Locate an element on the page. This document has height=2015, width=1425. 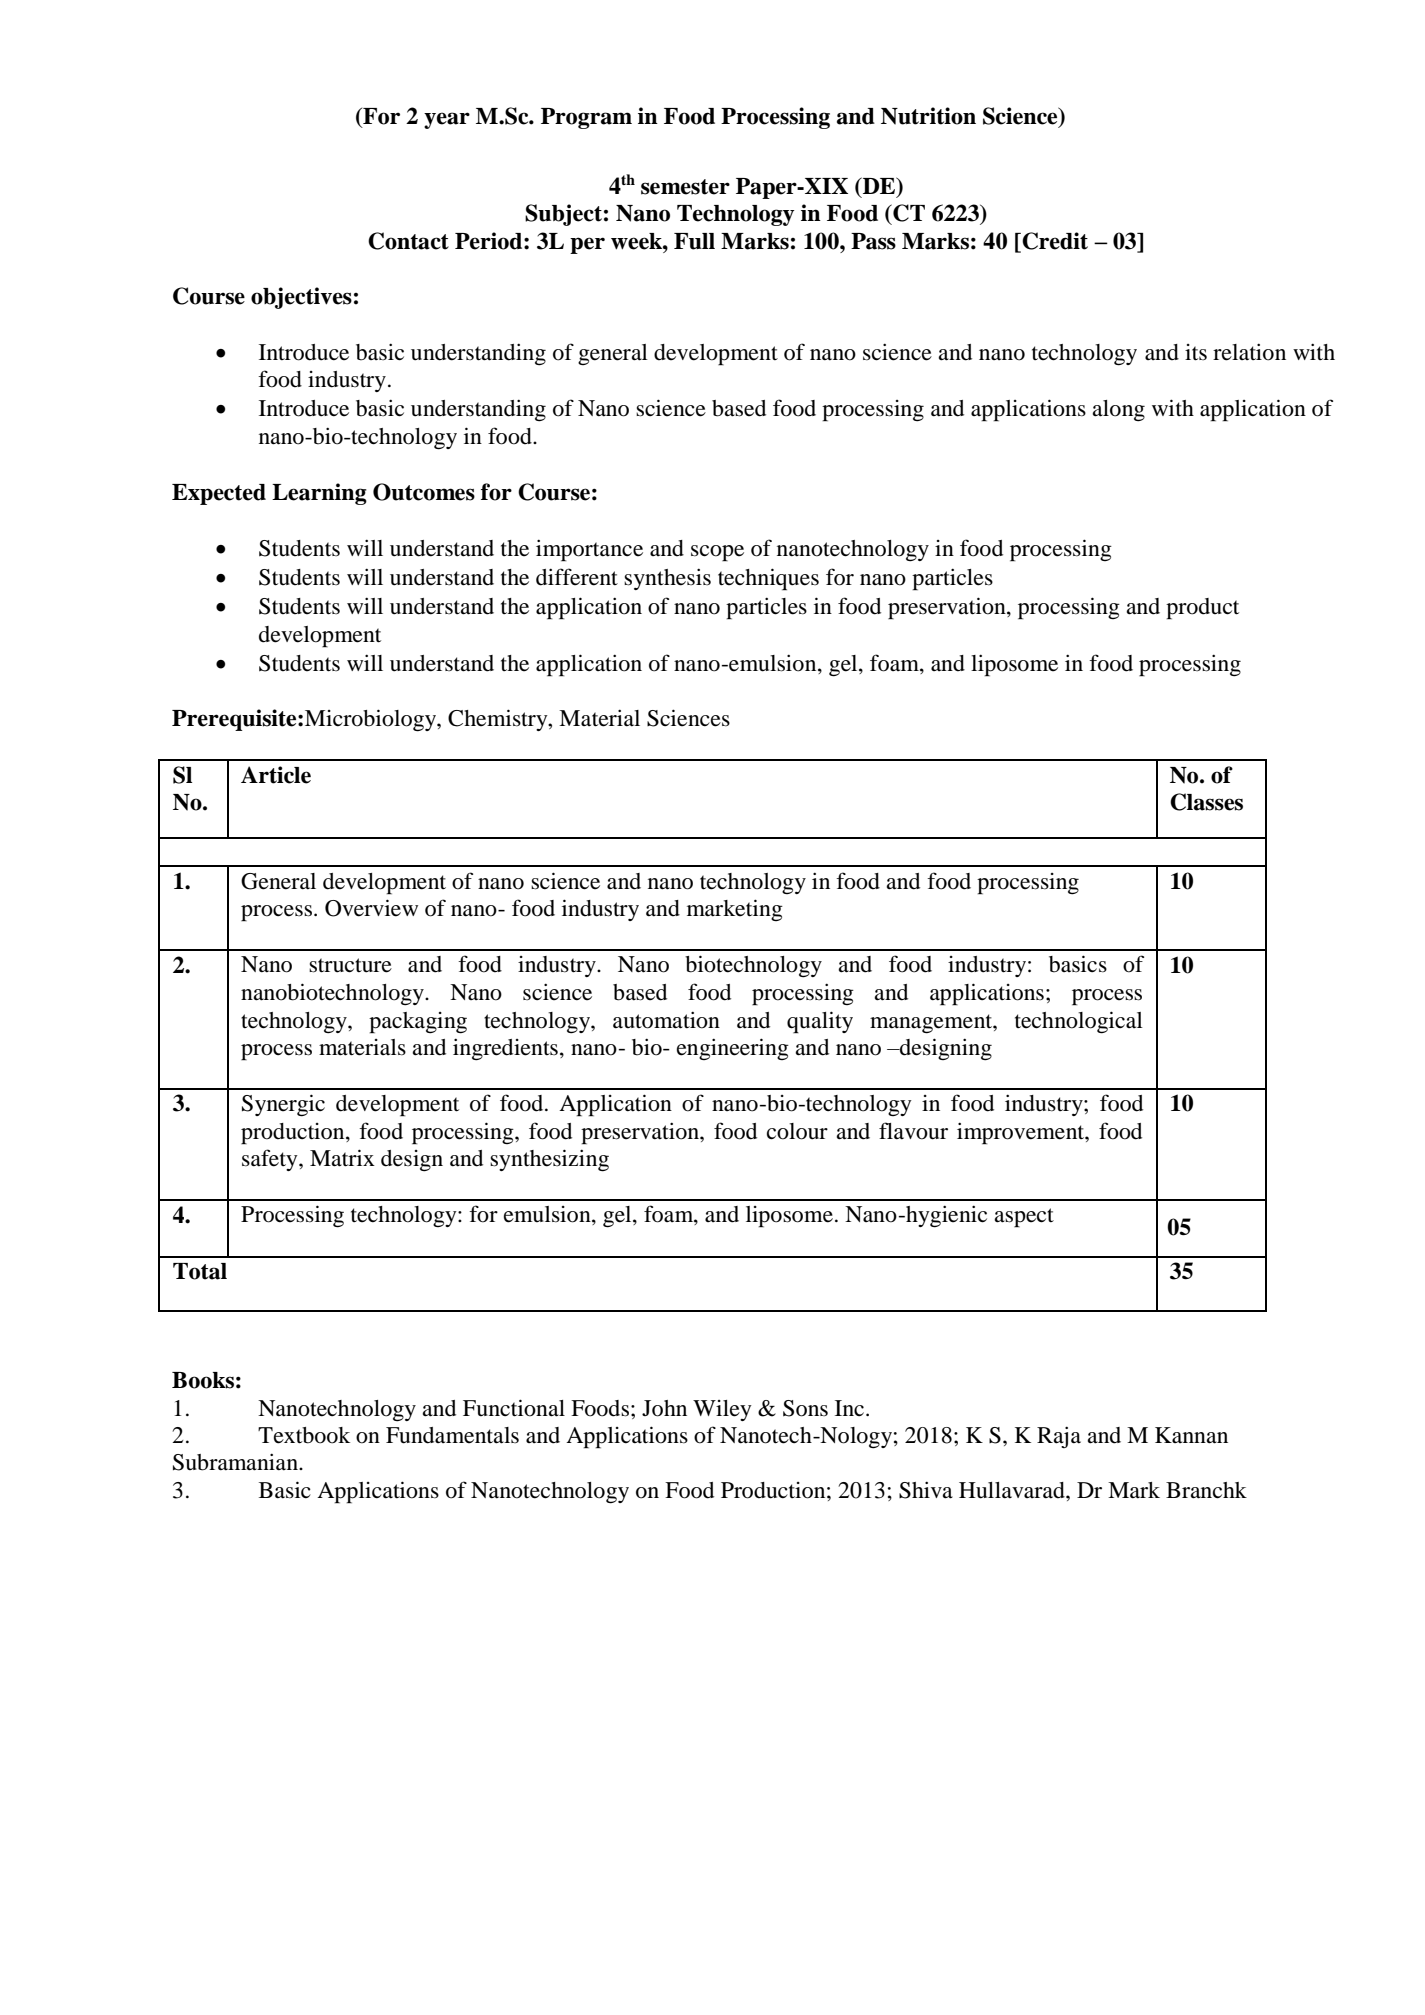
Overview is located at coordinates (371, 908).
